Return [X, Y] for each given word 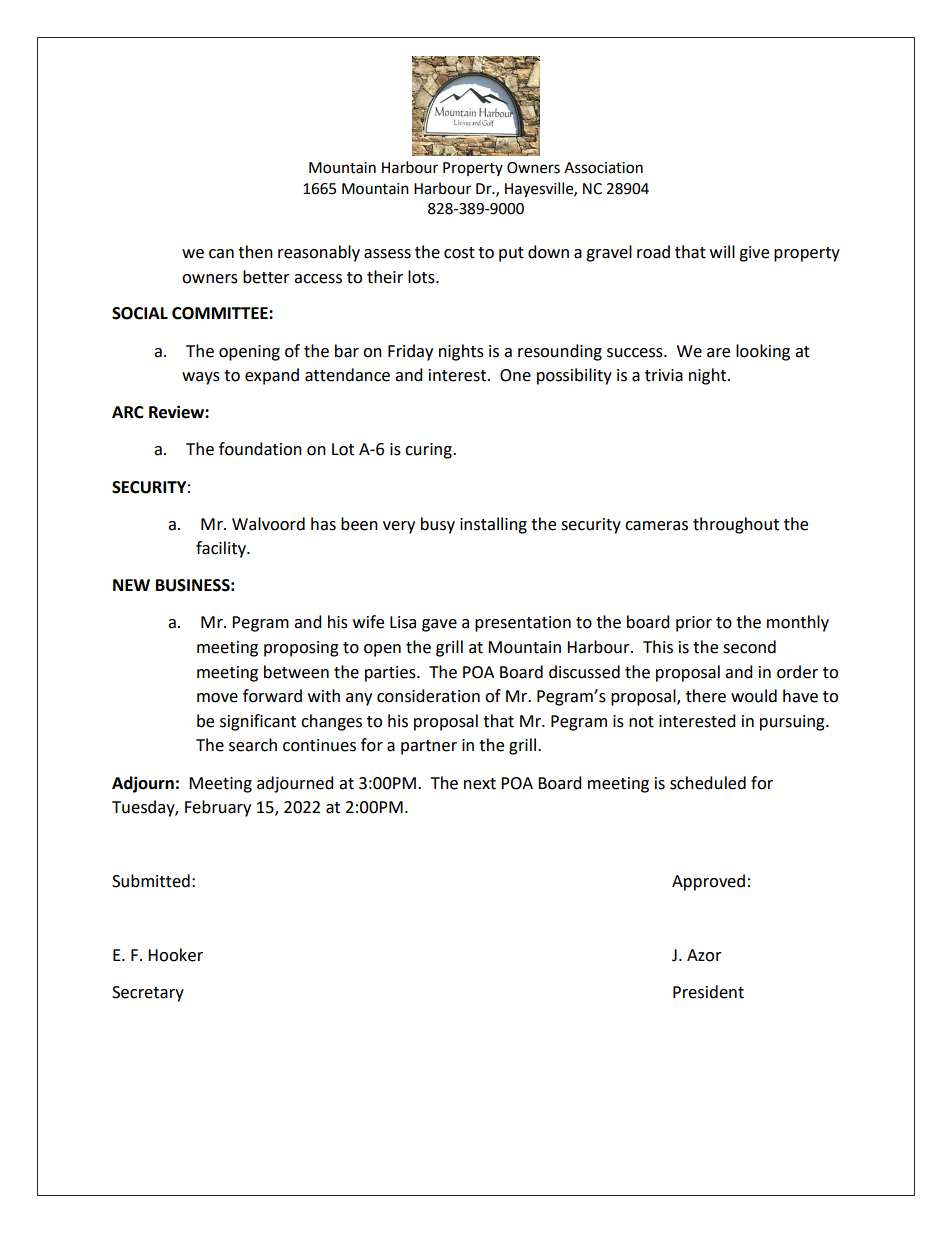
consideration [428, 696]
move [217, 698]
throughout [736, 525]
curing [429, 451]
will [722, 251]
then [255, 252]
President [708, 992]
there [706, 696]
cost [459, 253]
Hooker [175, 955]
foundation [260, 449]
